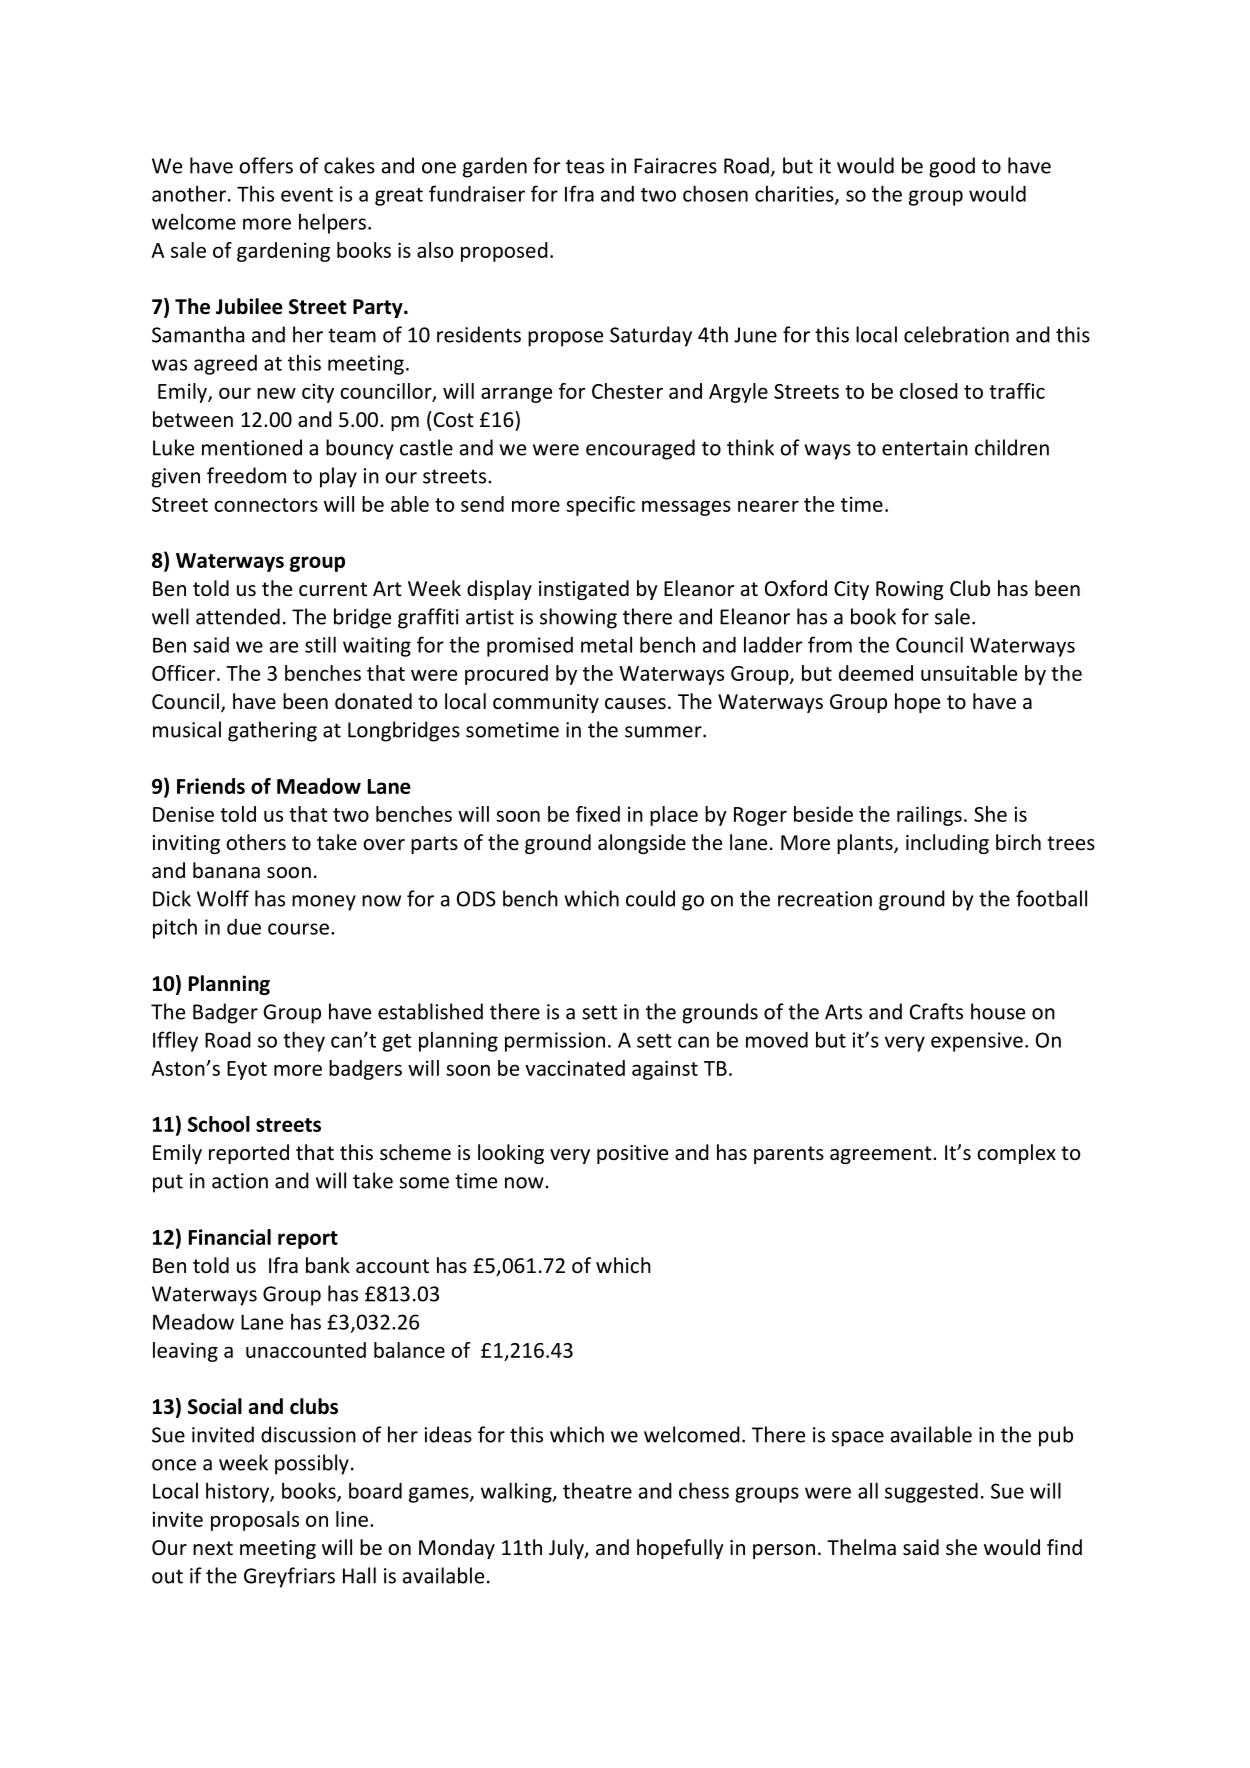  What do you see at coordinates (219, 1124) in the document?
I see `School` at bounding box center [219, 1124].
